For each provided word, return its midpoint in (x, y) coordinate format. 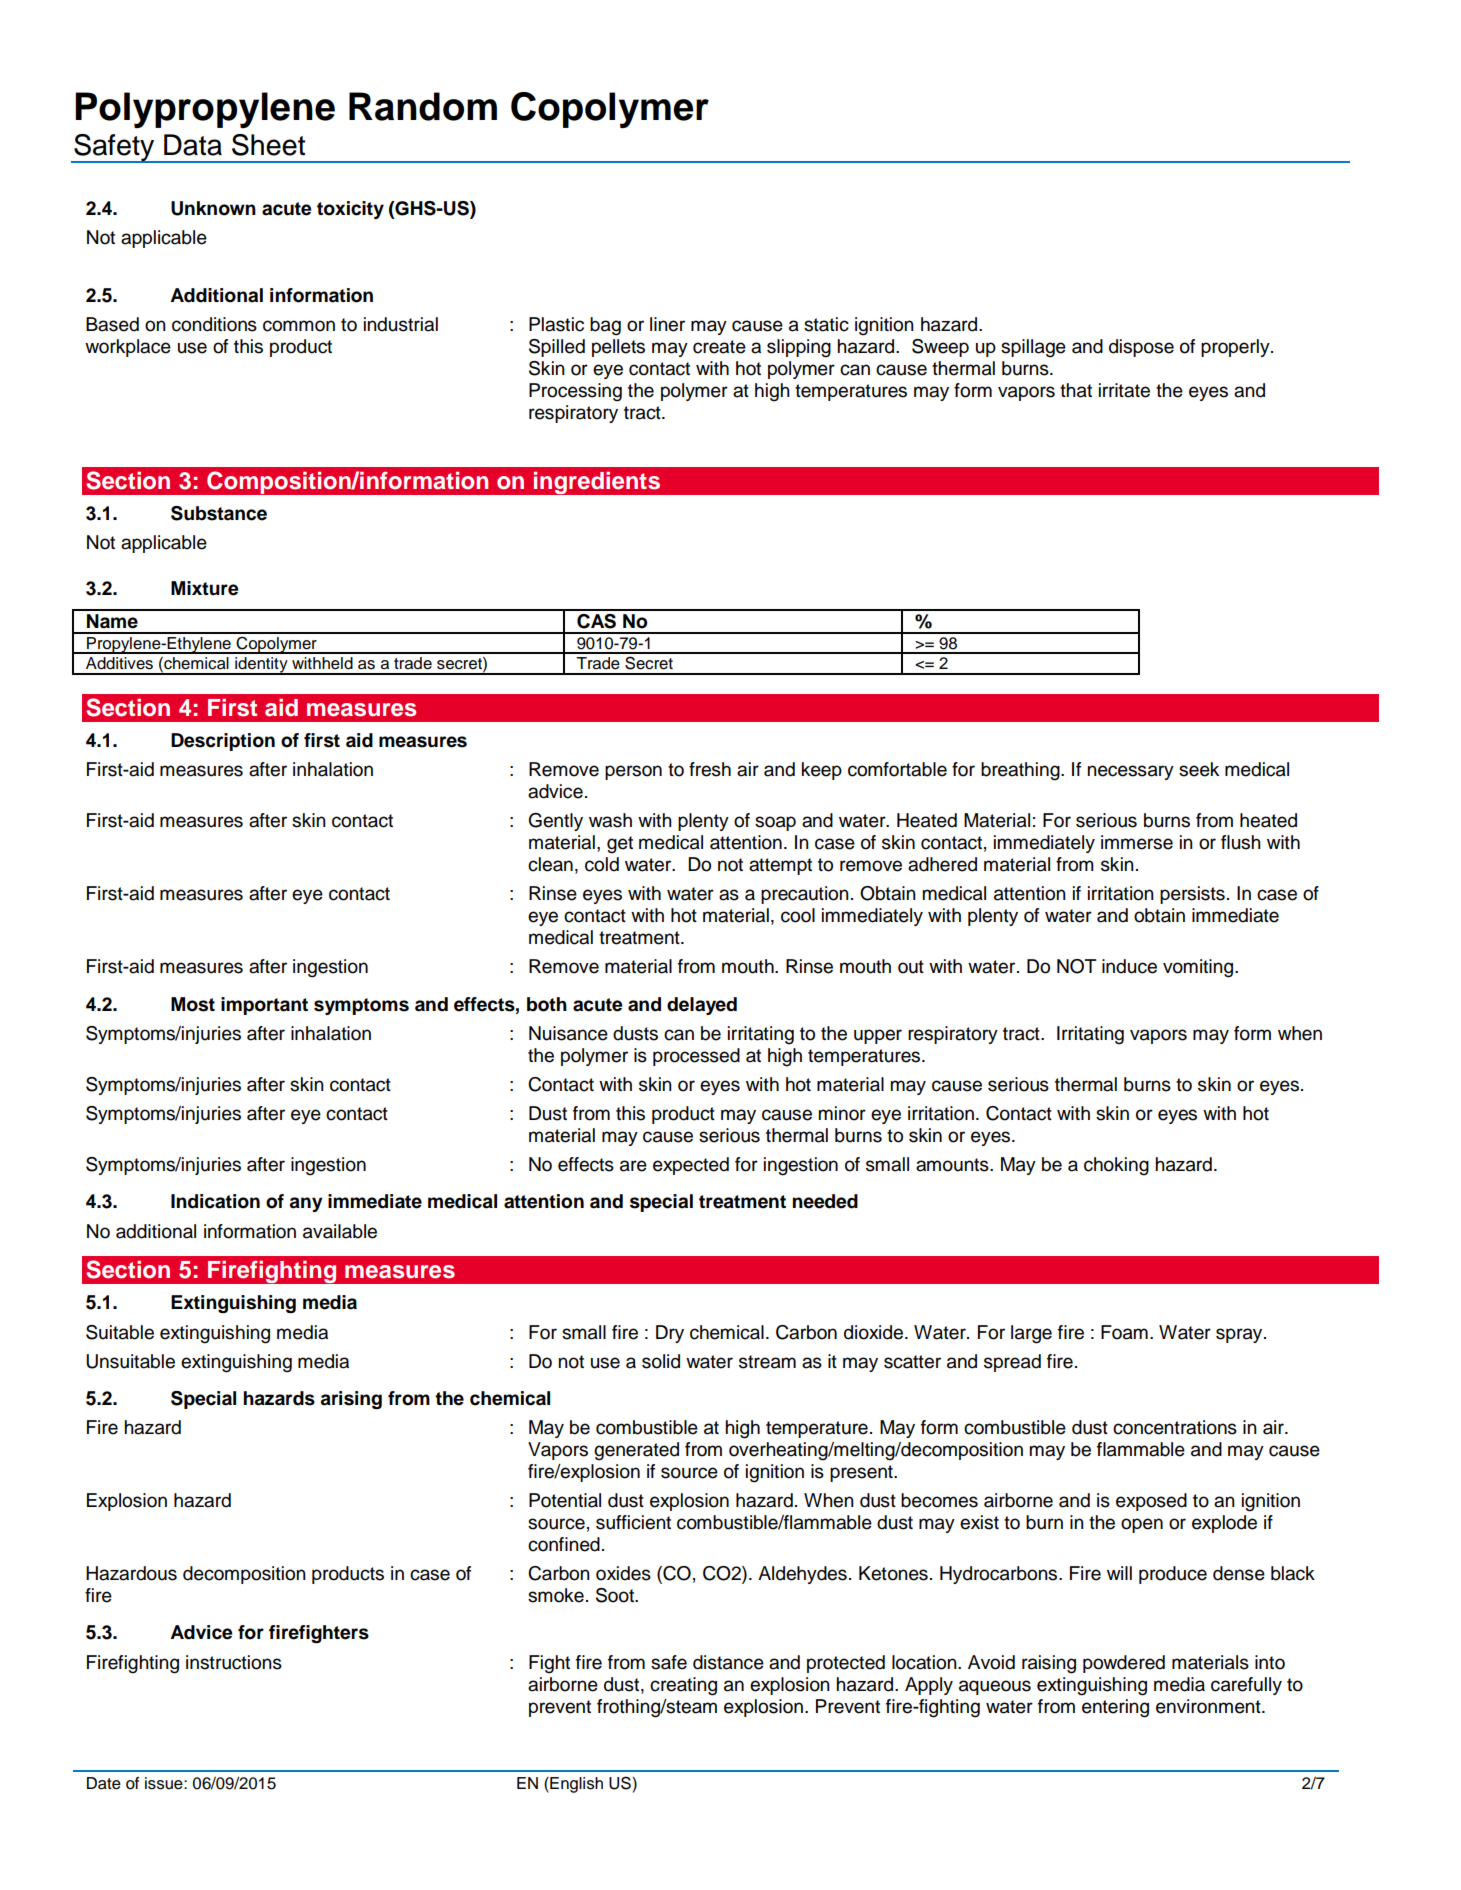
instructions (234, 1662)
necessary (1130, 772)
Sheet (268, 145)
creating (683, 1686)
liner (667, 324)
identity (261, 666)
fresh (710, 769)
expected (691, 1166)
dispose (1141, 348)
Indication (215, 1201)
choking (1116, 1166)
